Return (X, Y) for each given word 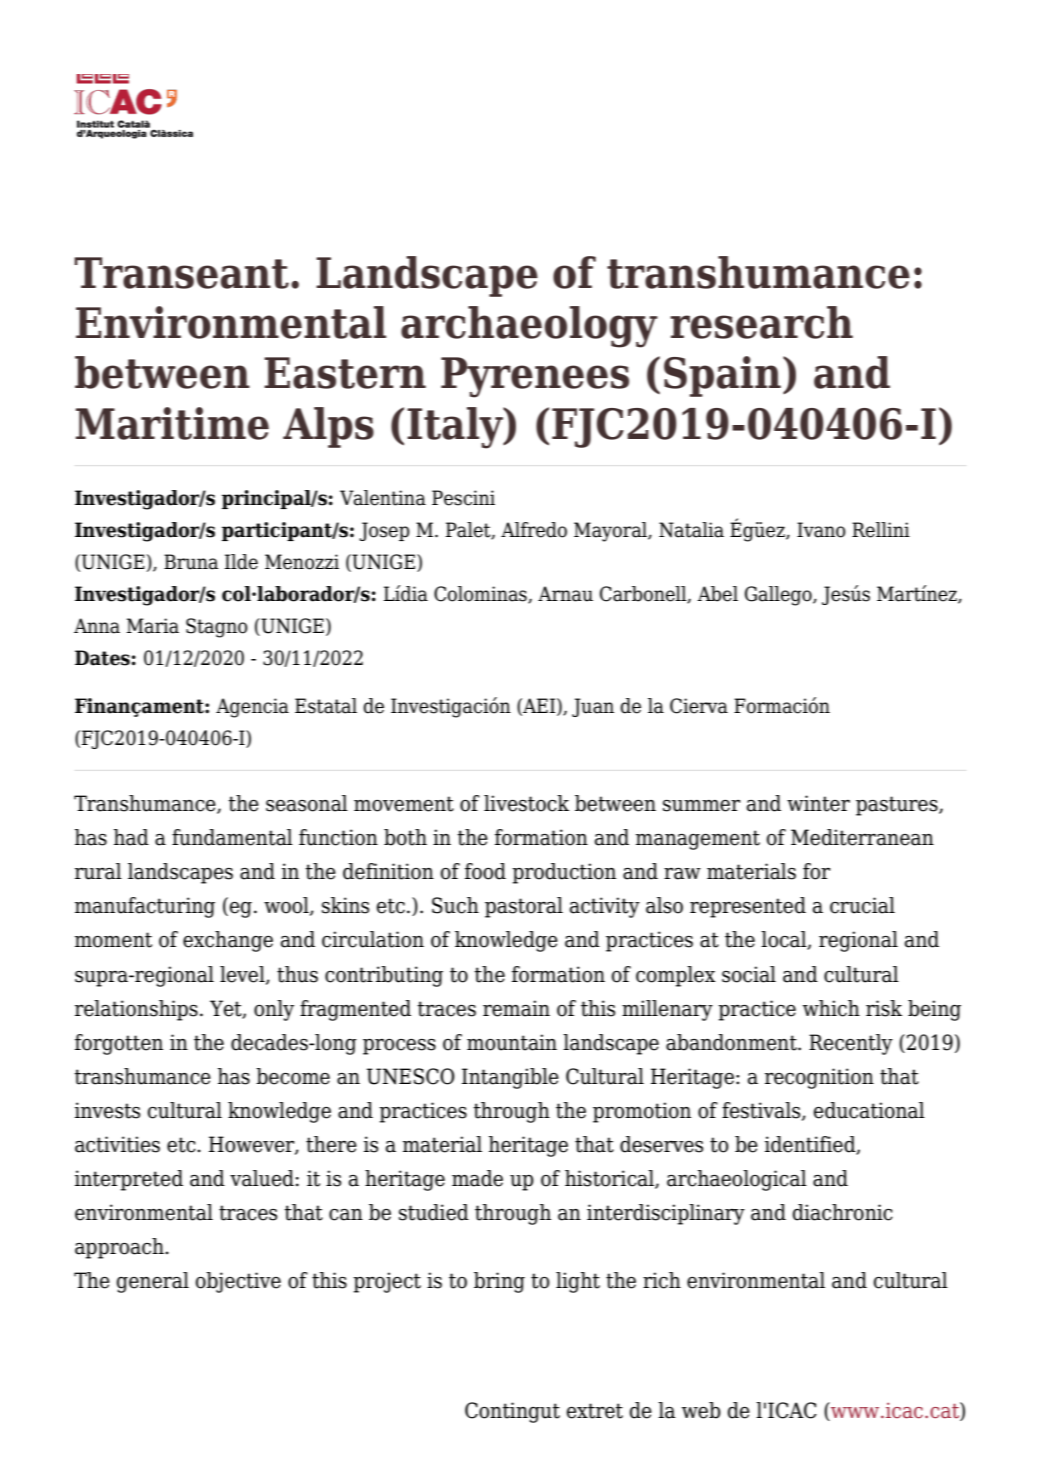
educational (869, 1110)
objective (238, 1282)
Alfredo (534, 530)
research (761, 322)
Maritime (172, 423)
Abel (717, 594)
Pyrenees (535, 377)
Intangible (510, 1078)
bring (499, 1282)
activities (117, 1144)
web (701, 1410)
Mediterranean (862, 837)
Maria (153, 626)
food (485, 871)
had (131, 837)
